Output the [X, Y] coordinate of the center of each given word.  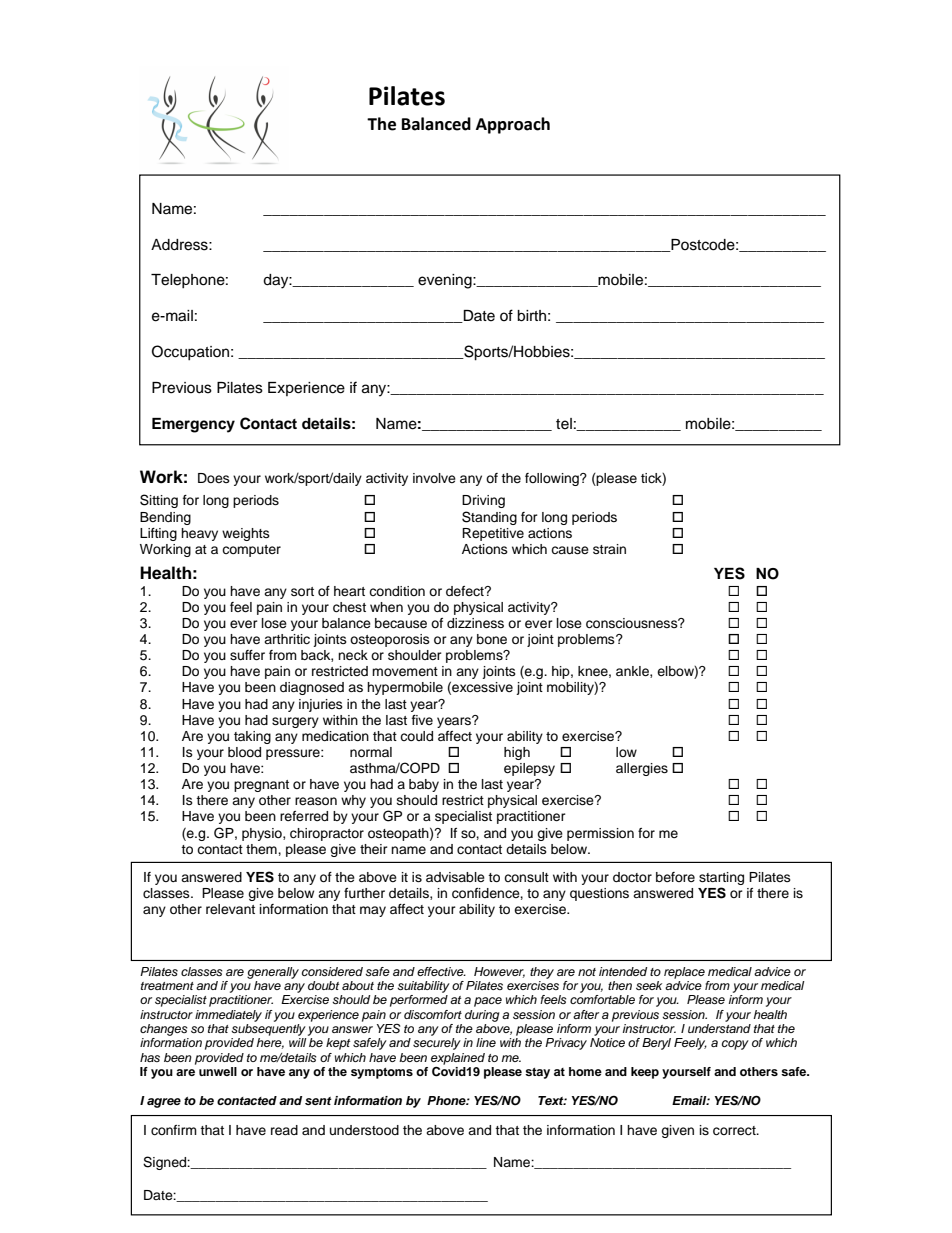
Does [214, 478]
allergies [642, 769]
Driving [483, 501]
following [553, 479]
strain [609, 549]
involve [434, 478]
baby [424, 785]
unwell [218, 1071]
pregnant [261, 786]
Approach [513, 125]
